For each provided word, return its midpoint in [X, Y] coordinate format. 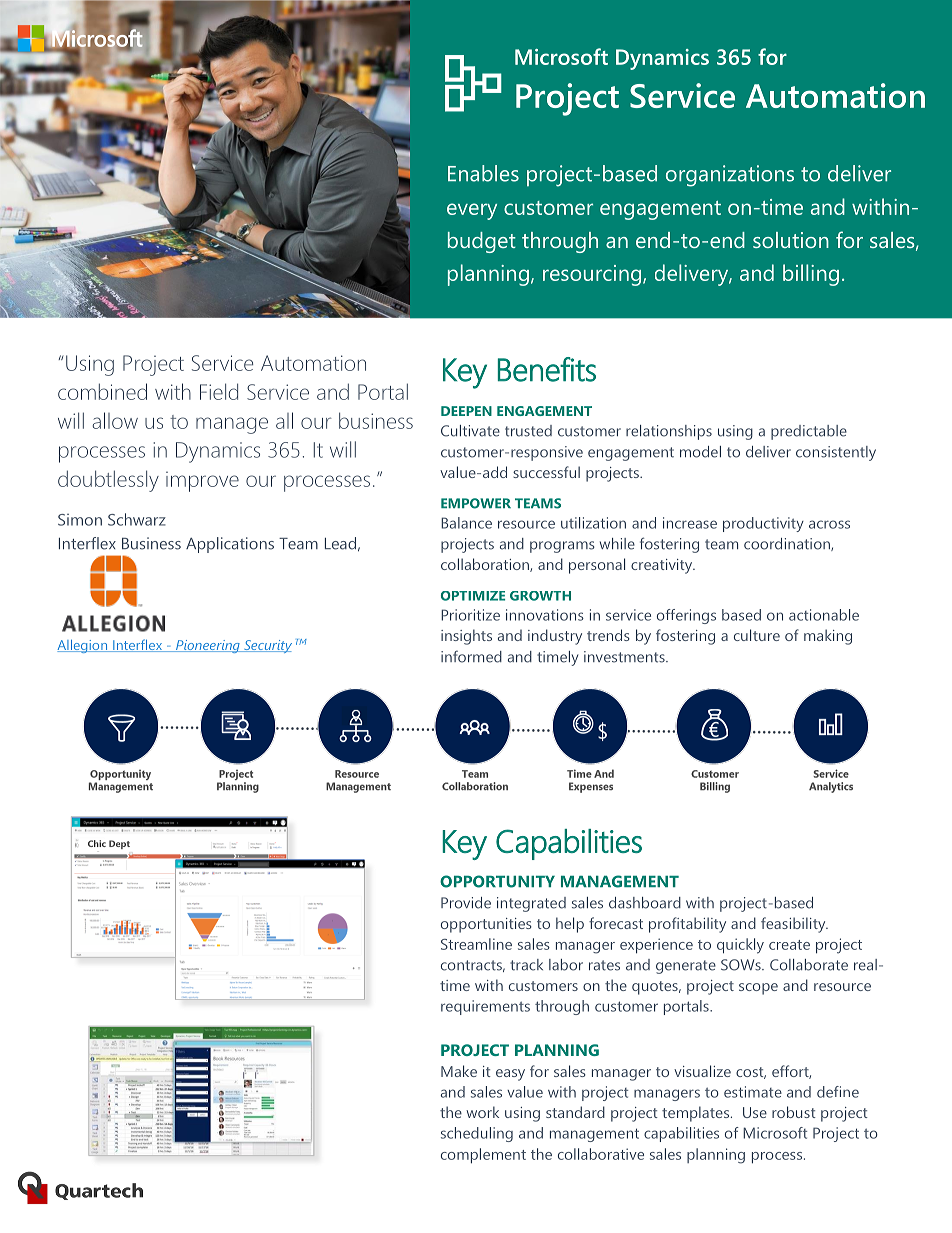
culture [757, 635]
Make [459, 1071]
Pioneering [208, 646]
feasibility [794, 925]
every [472, 211]
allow [115, 420]
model [700, 452]
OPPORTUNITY [497, 881]
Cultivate [470, 431]
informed [471, 656]
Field [219, 391]
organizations [730, 176]
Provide [466, 903]
